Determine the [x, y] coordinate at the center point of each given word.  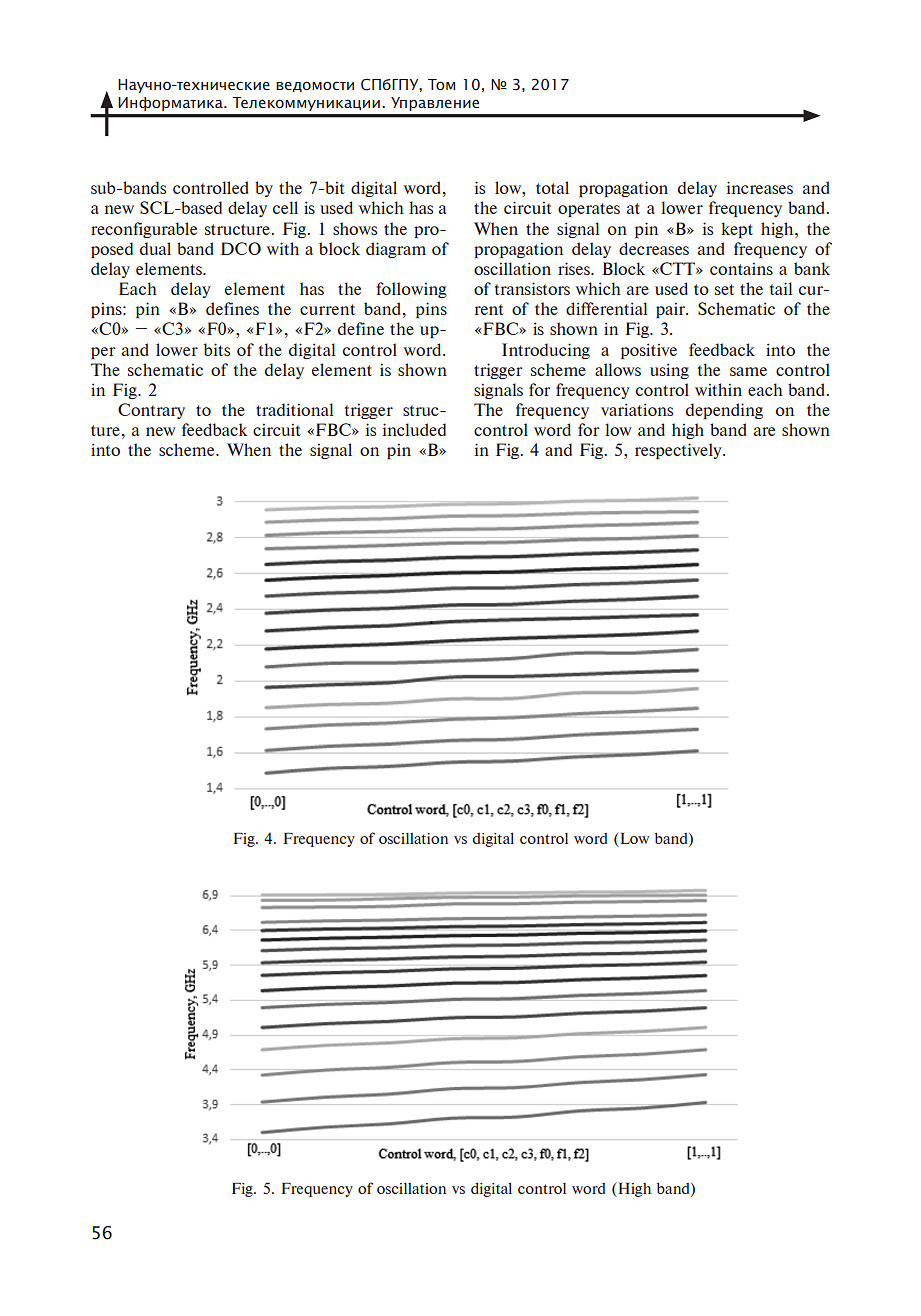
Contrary [151, 411]
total [552, 187]
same [748, 371]
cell [285, 207]
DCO [241, 248]
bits [217, 349]
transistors [532, 288]
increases [759, 187]
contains [741, 268]
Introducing [546, 351]
